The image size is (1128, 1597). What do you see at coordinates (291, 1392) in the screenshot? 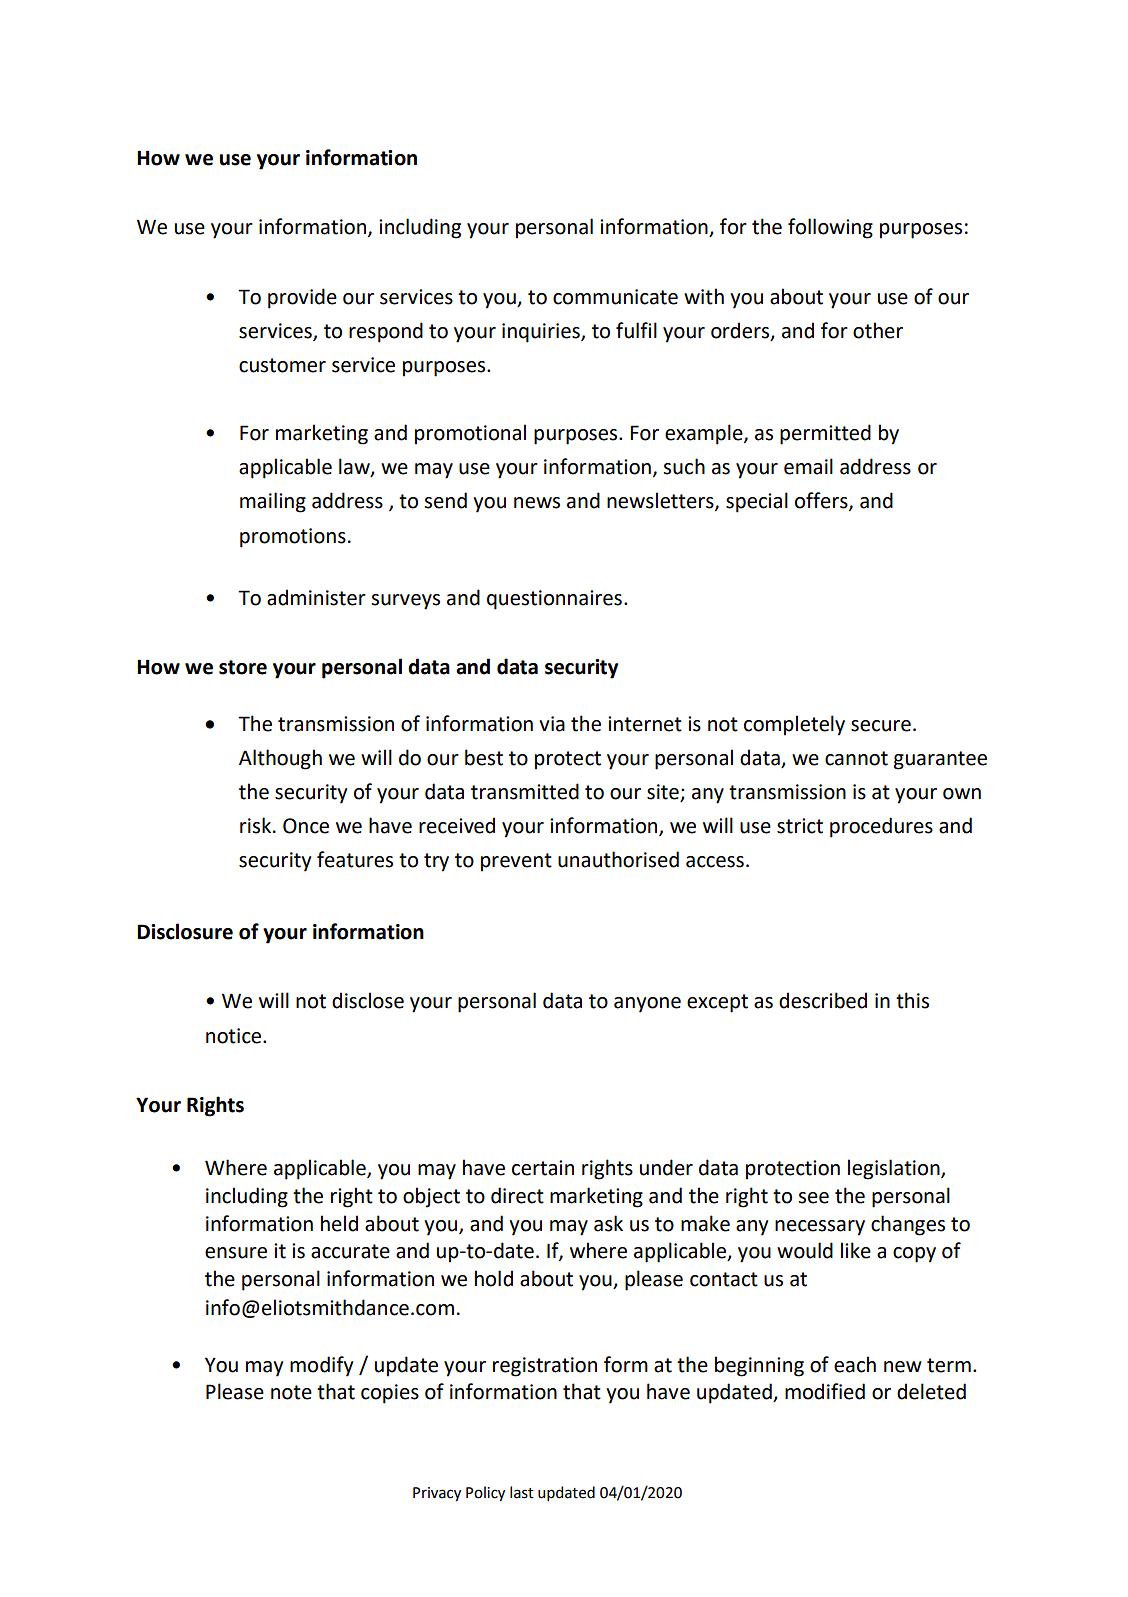
I see `note` at bounding box center [291, 1392].
